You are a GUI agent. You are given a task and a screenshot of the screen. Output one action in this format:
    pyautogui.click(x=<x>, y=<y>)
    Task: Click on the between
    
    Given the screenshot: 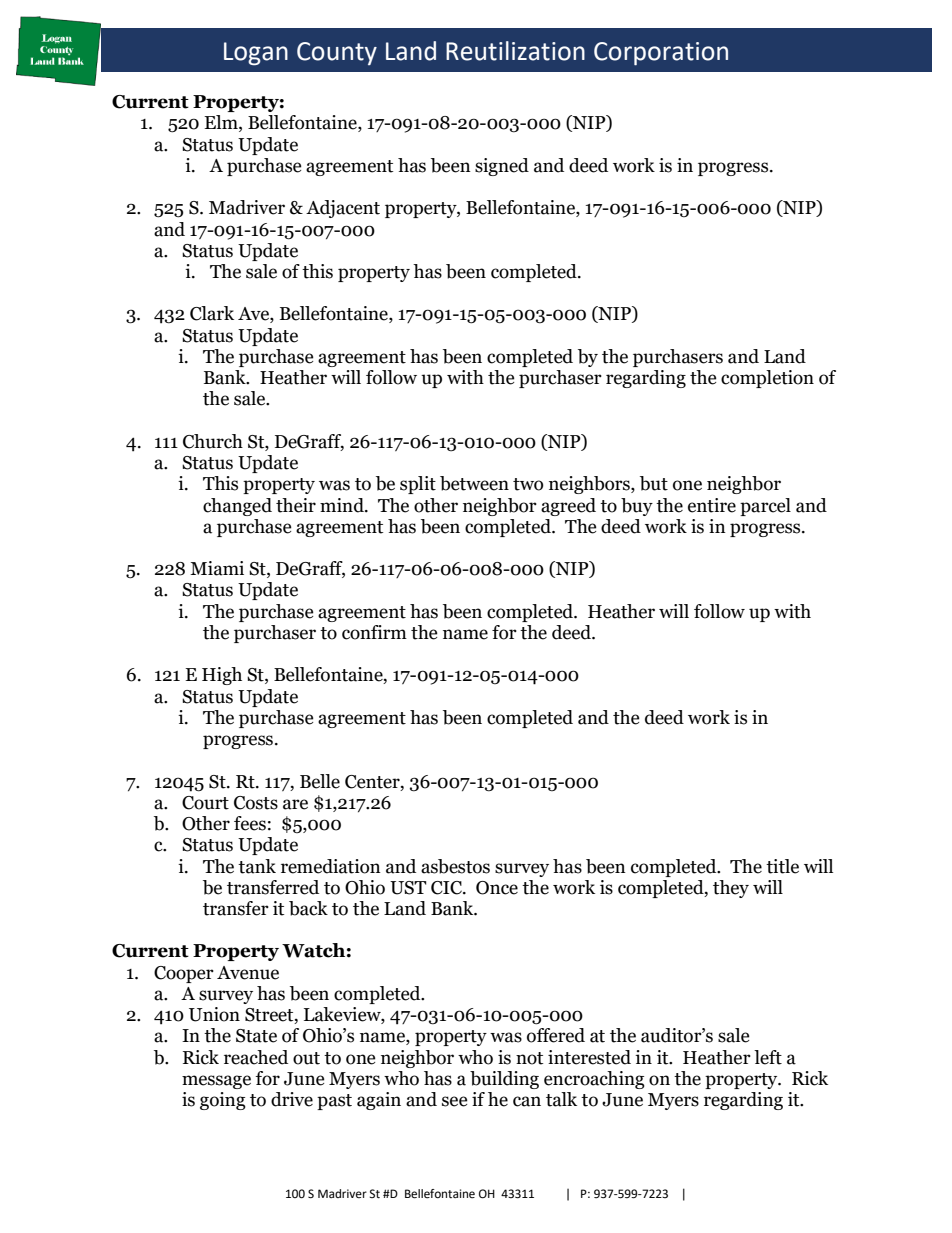 What is the action you would take?
    pyautogui.click(x=474, y=483)
